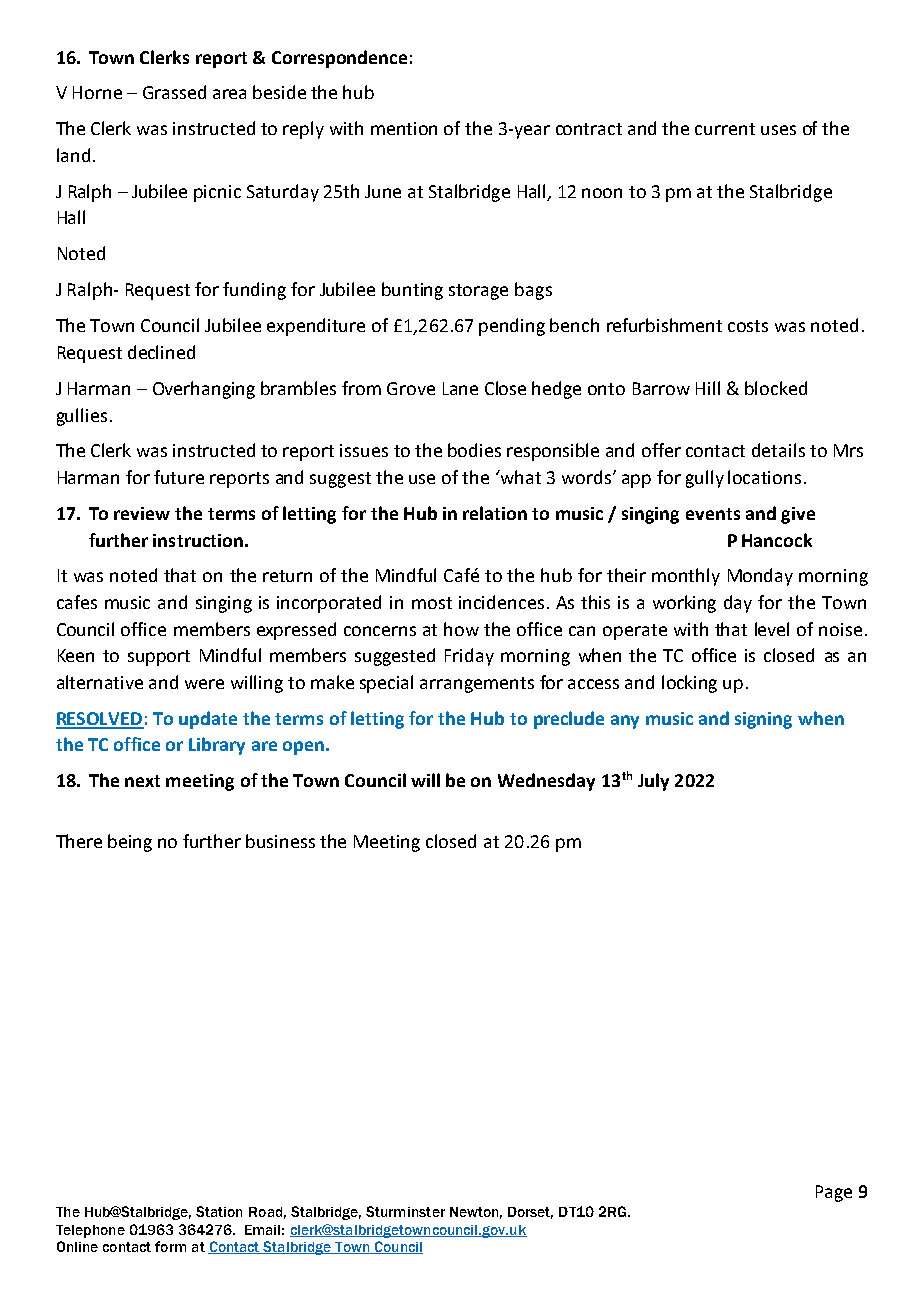 The width and height of the page is (924, 1308). I want to click on area, so click(229, 94).
